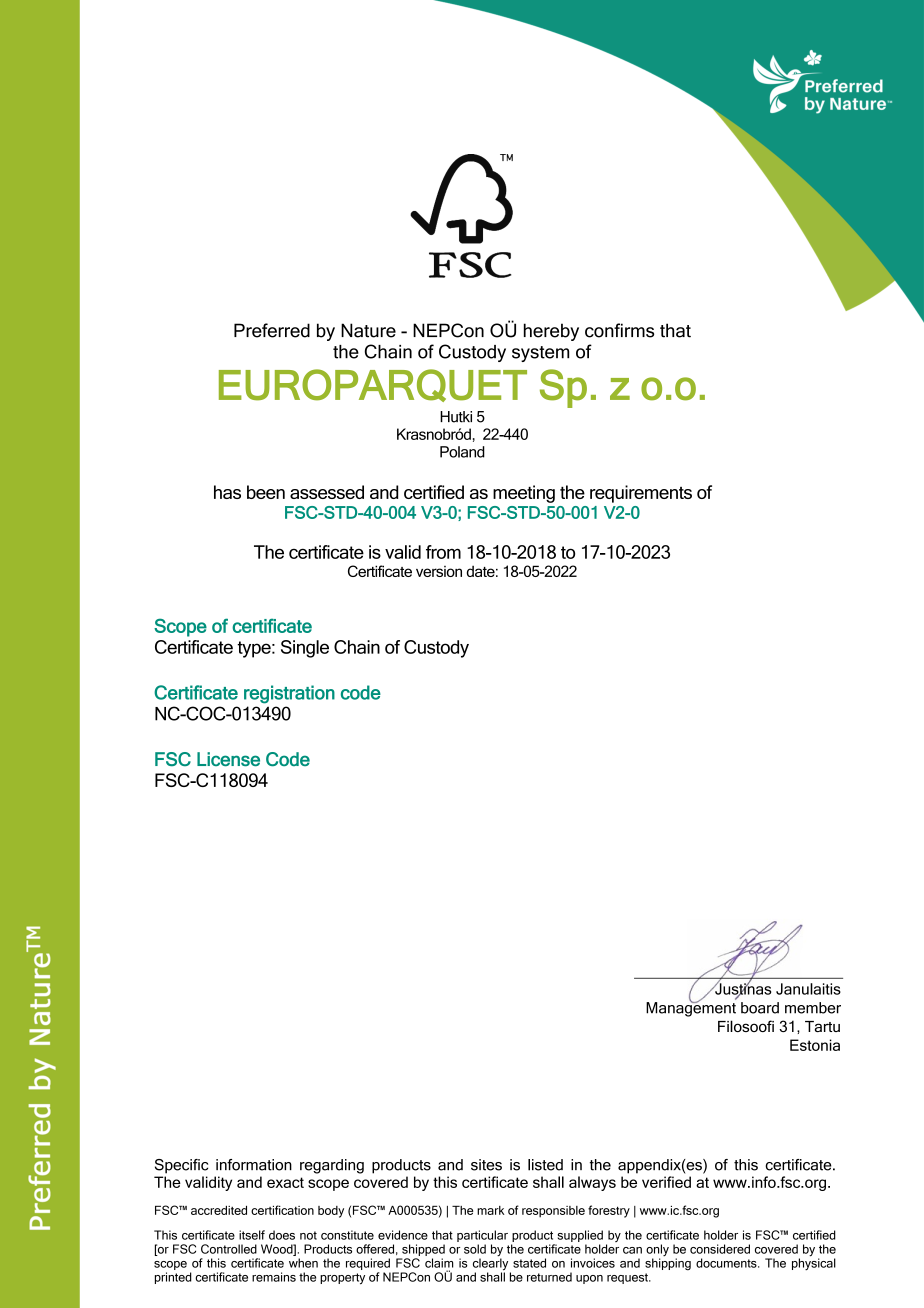 The image size is (924, 1308). I want to click on clearly, so click(492, 1264).
